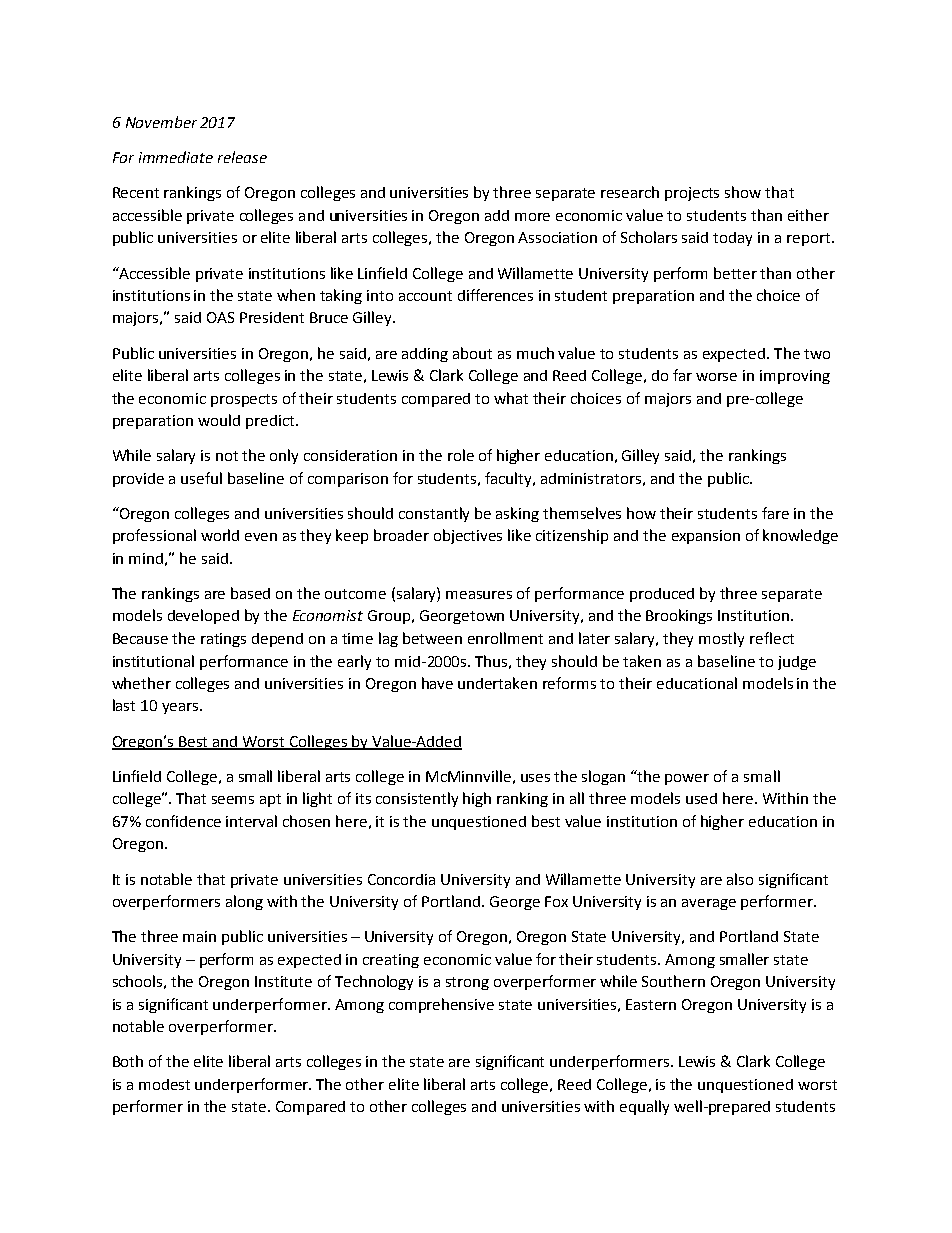 This screenshot has height=1233, width=952. I want to click on prospects, so click(244, 400).
